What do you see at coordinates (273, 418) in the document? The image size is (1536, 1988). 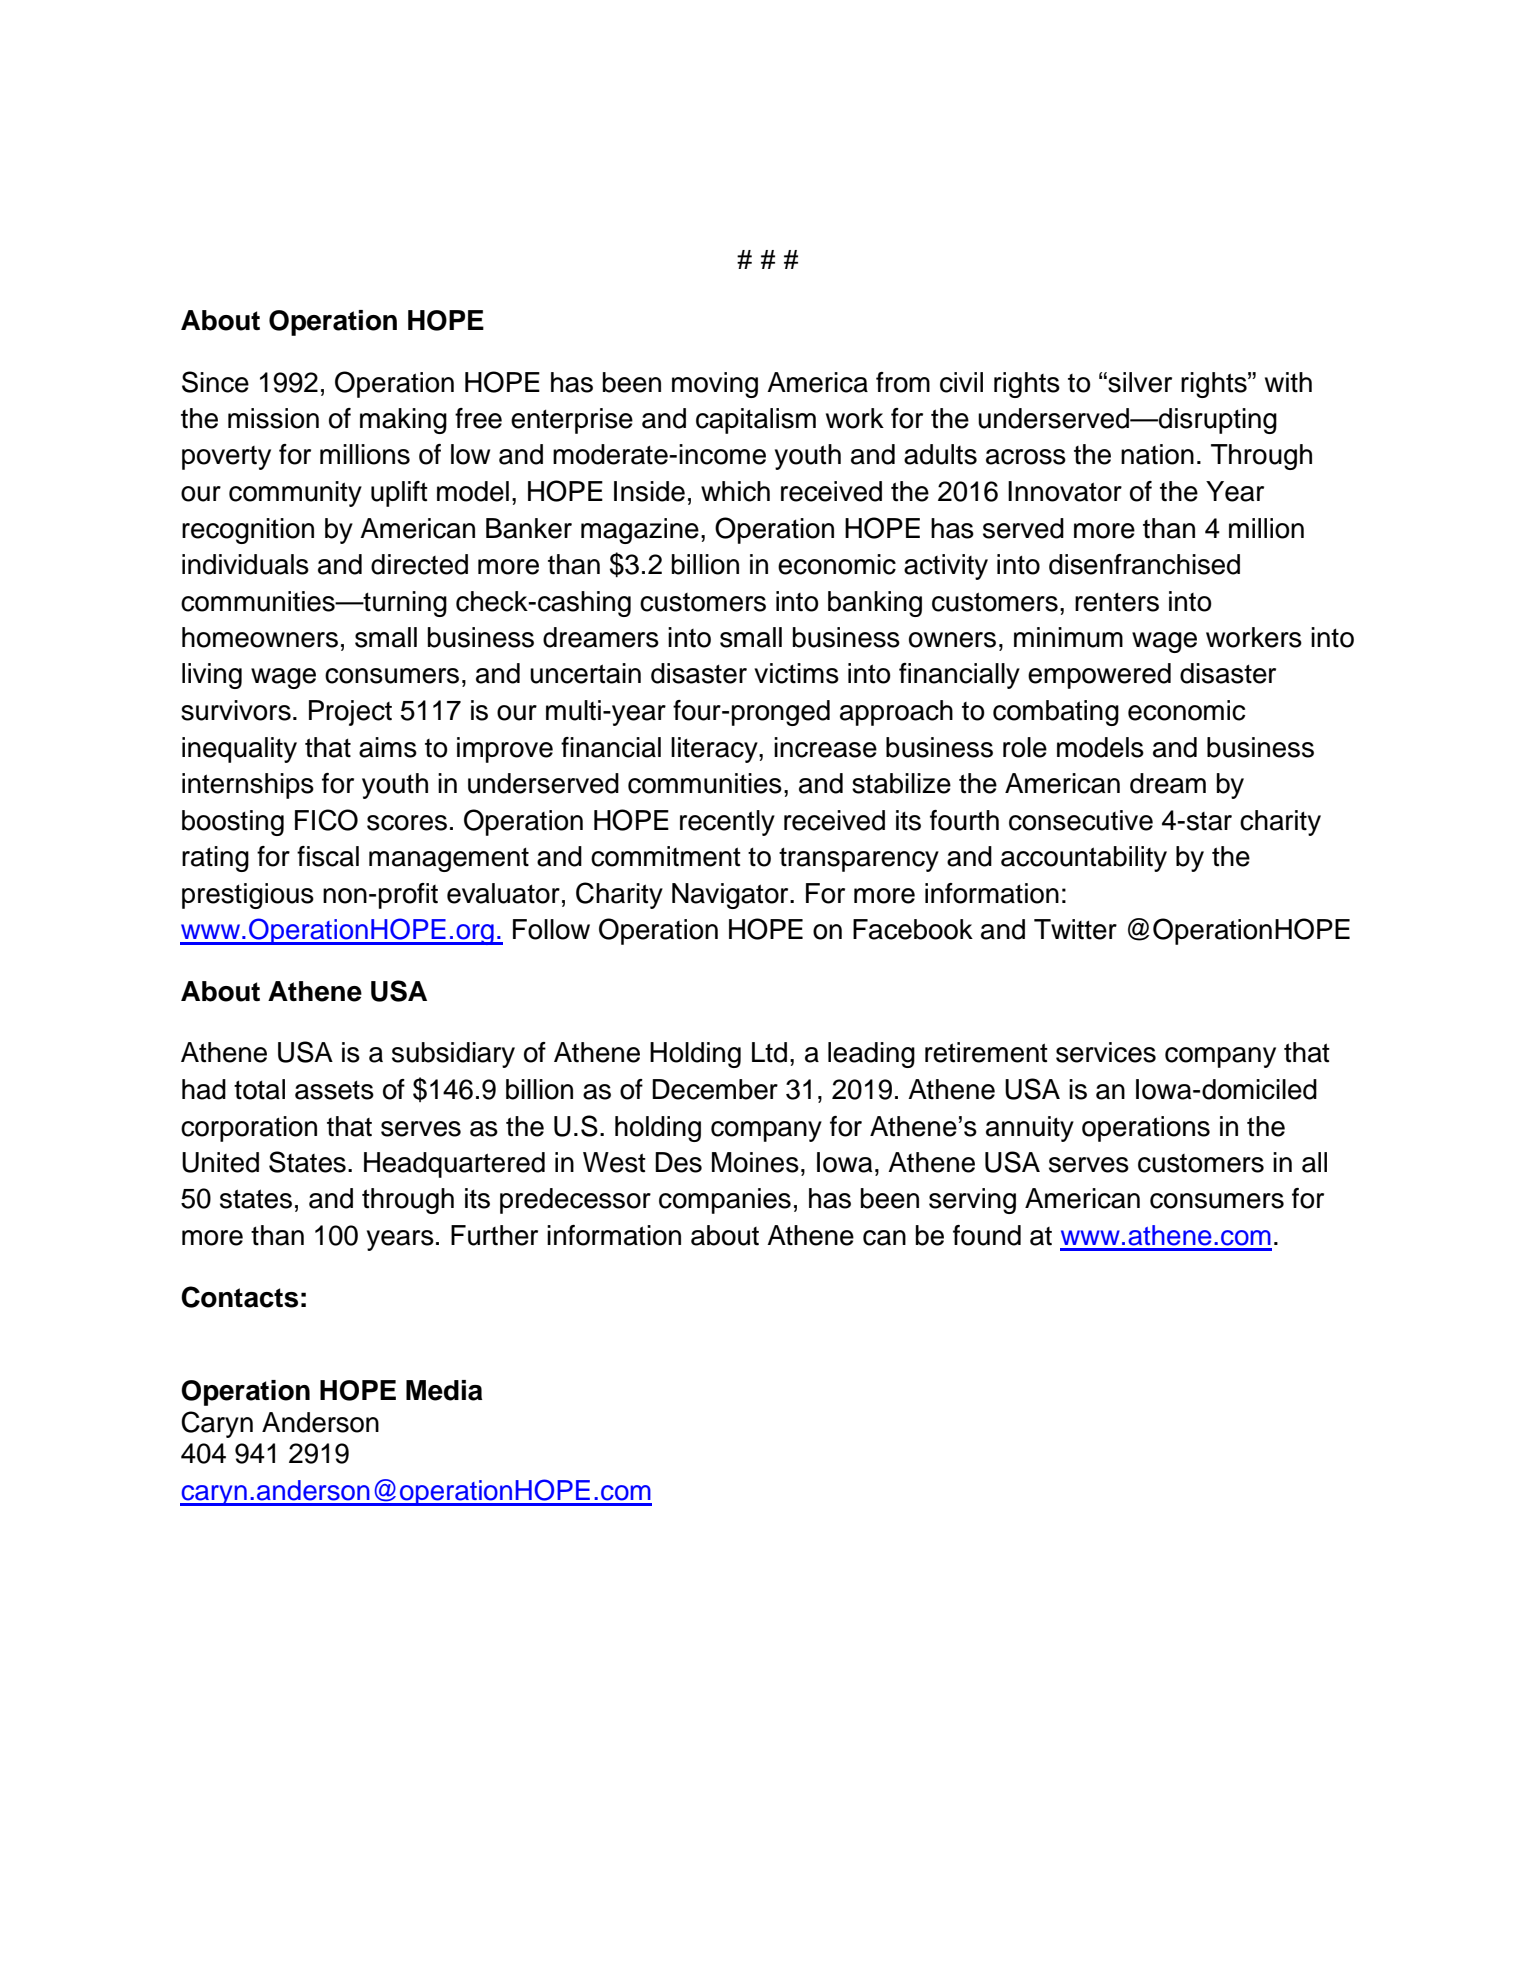 I see `mission` at bounding box center [273, 418].
